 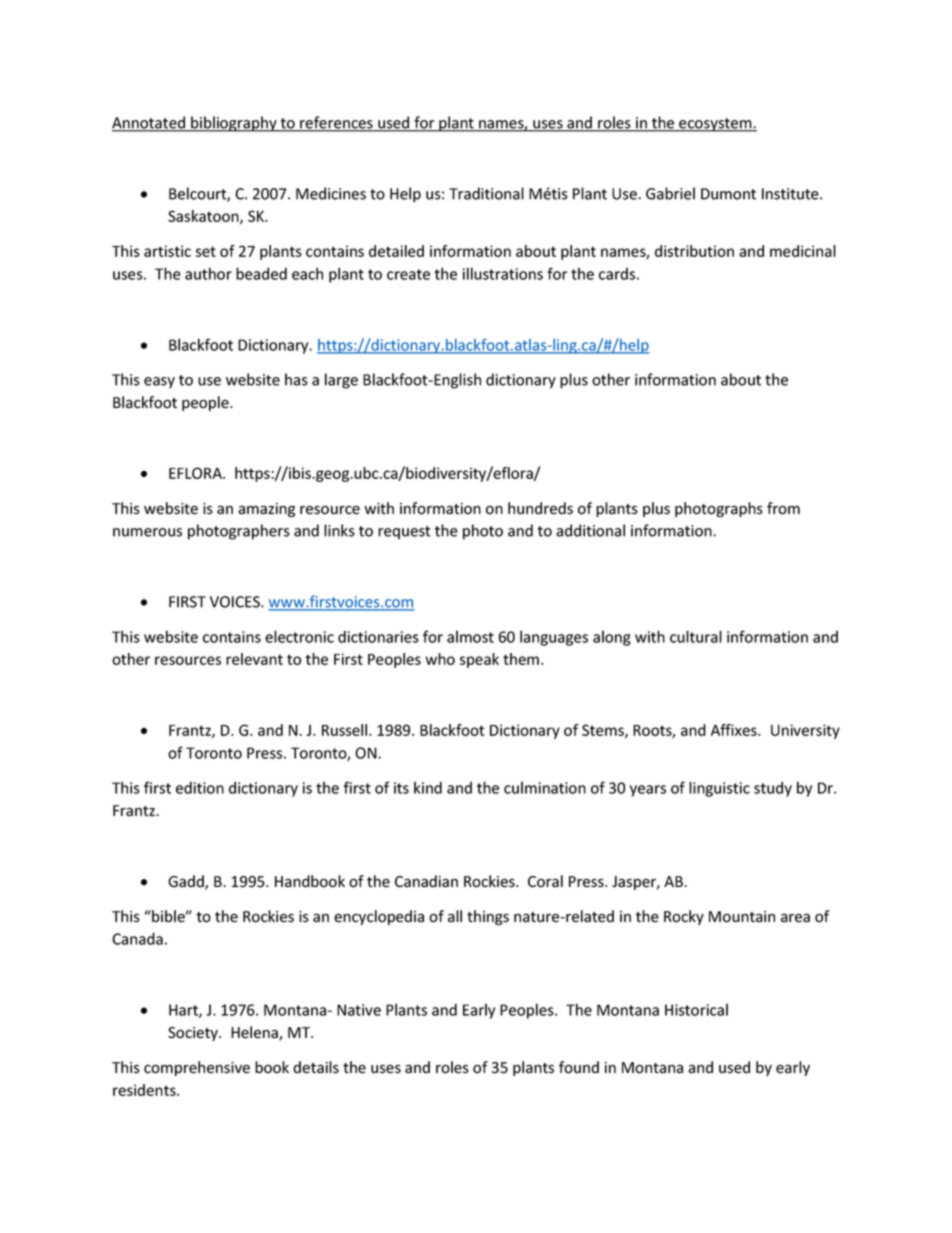 What do you see at coordinates (696, 636) in the screenshot?
I see `cultural` at bounding box center [696, 636].
